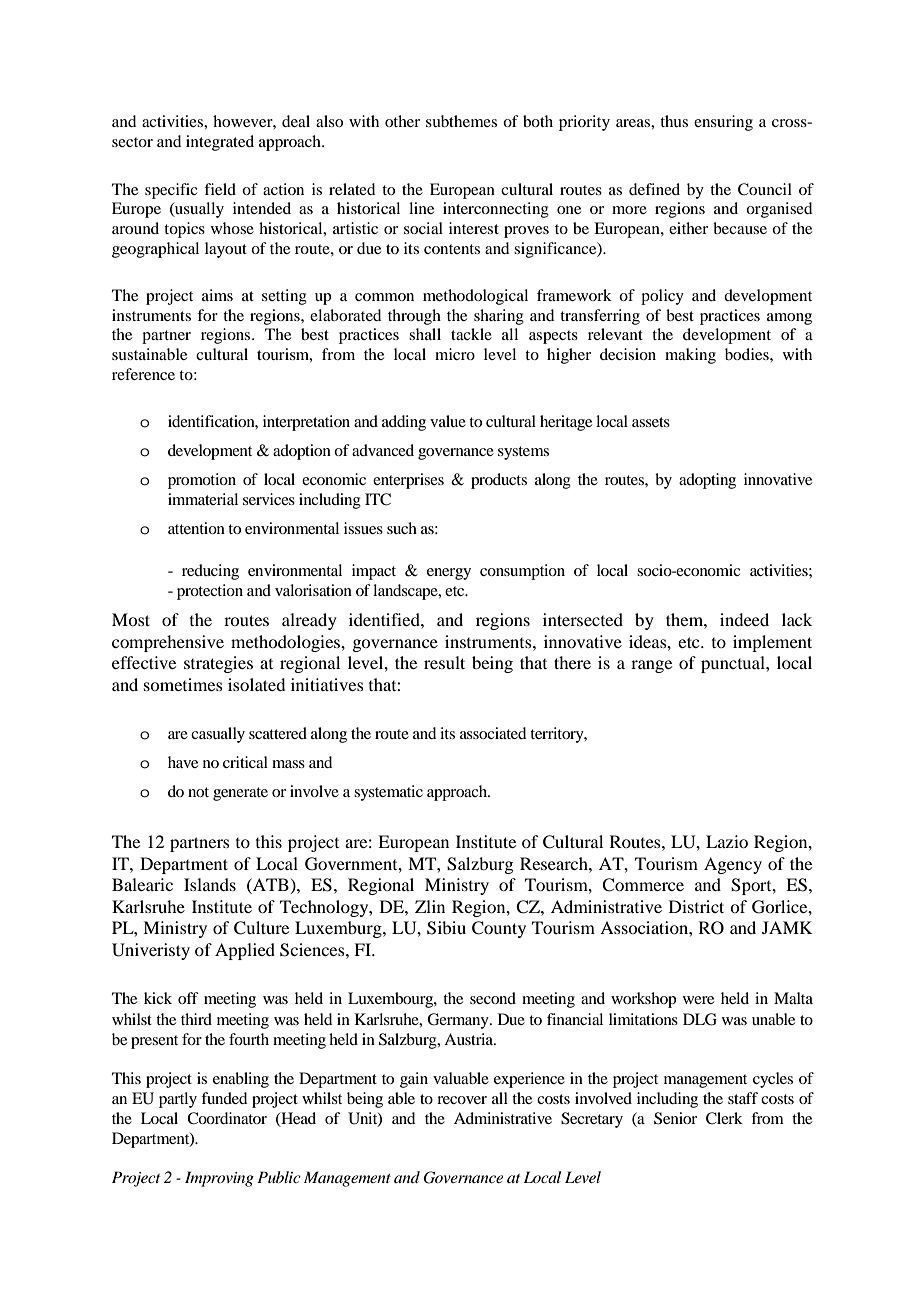 This screenshot has width=924, height=1308. Describe the element at coordinates (402, 121) in the screenshot. I see `other` at that location.
